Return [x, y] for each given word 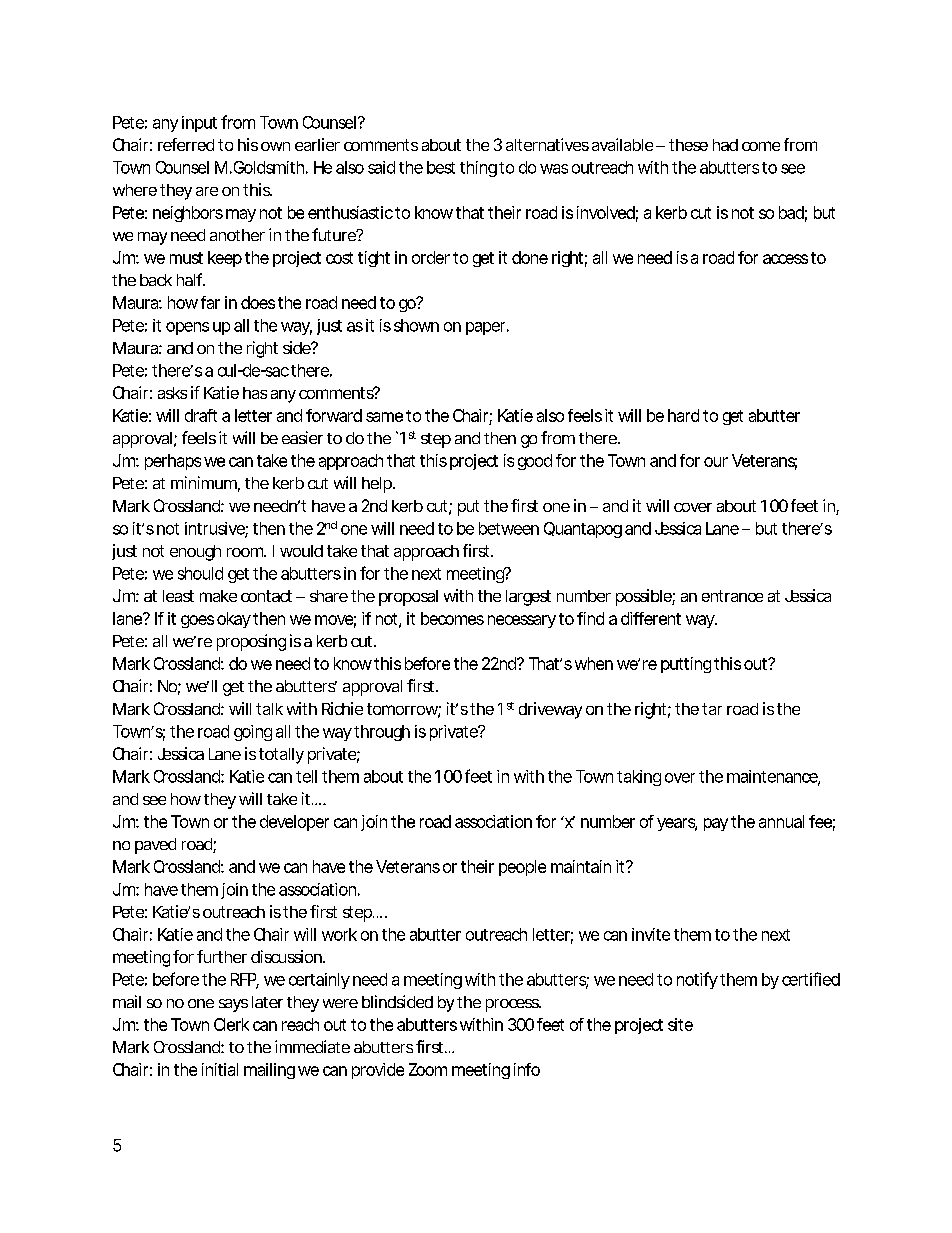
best [441, 167]
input [199, 124]
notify [697, 980]
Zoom [427, 1069]
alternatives [547, 144]
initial [220, 1069]
